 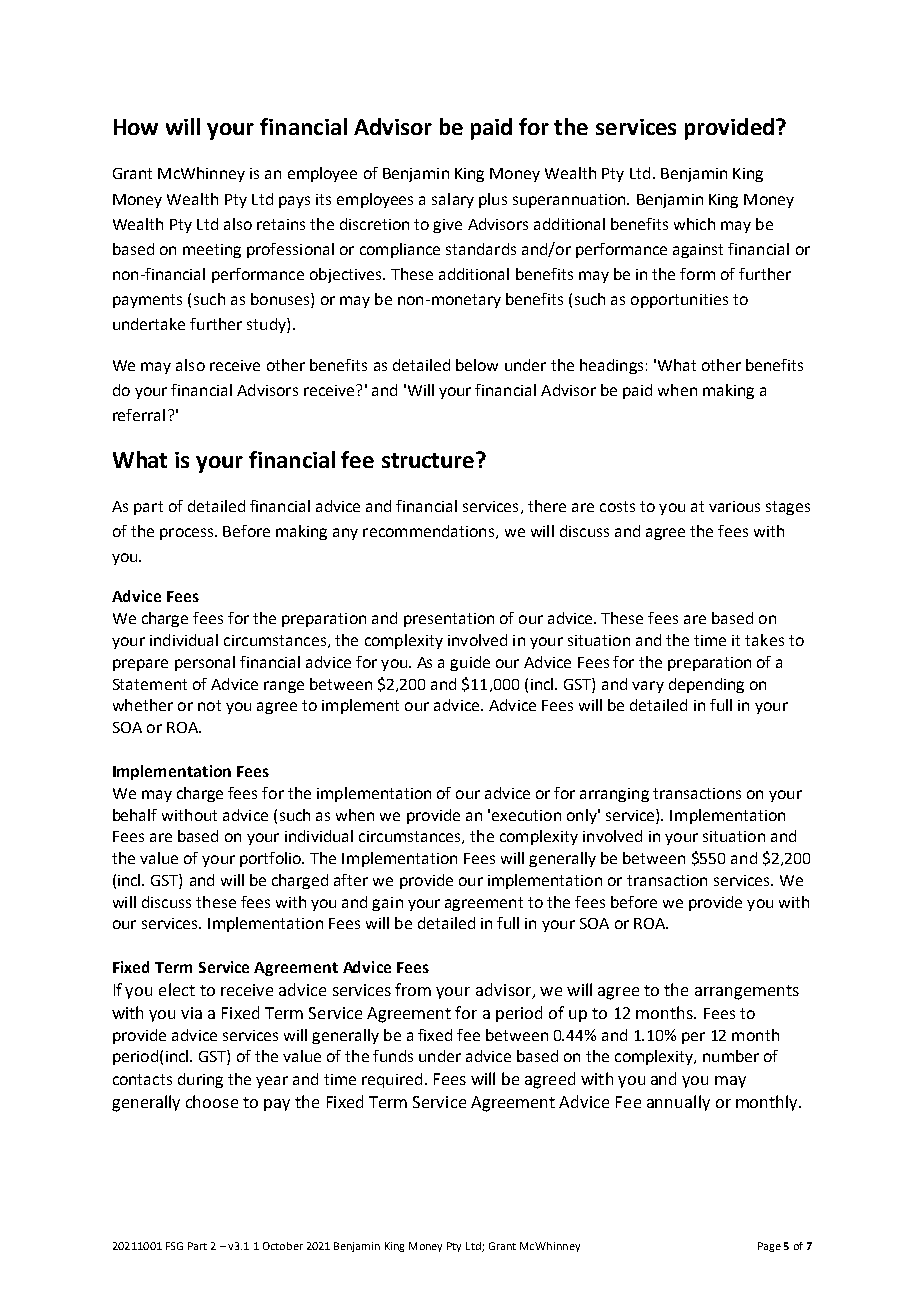 What do you see at coordinates (136, 127) in the document?
I see `How` at bounding box center [136, 127].
